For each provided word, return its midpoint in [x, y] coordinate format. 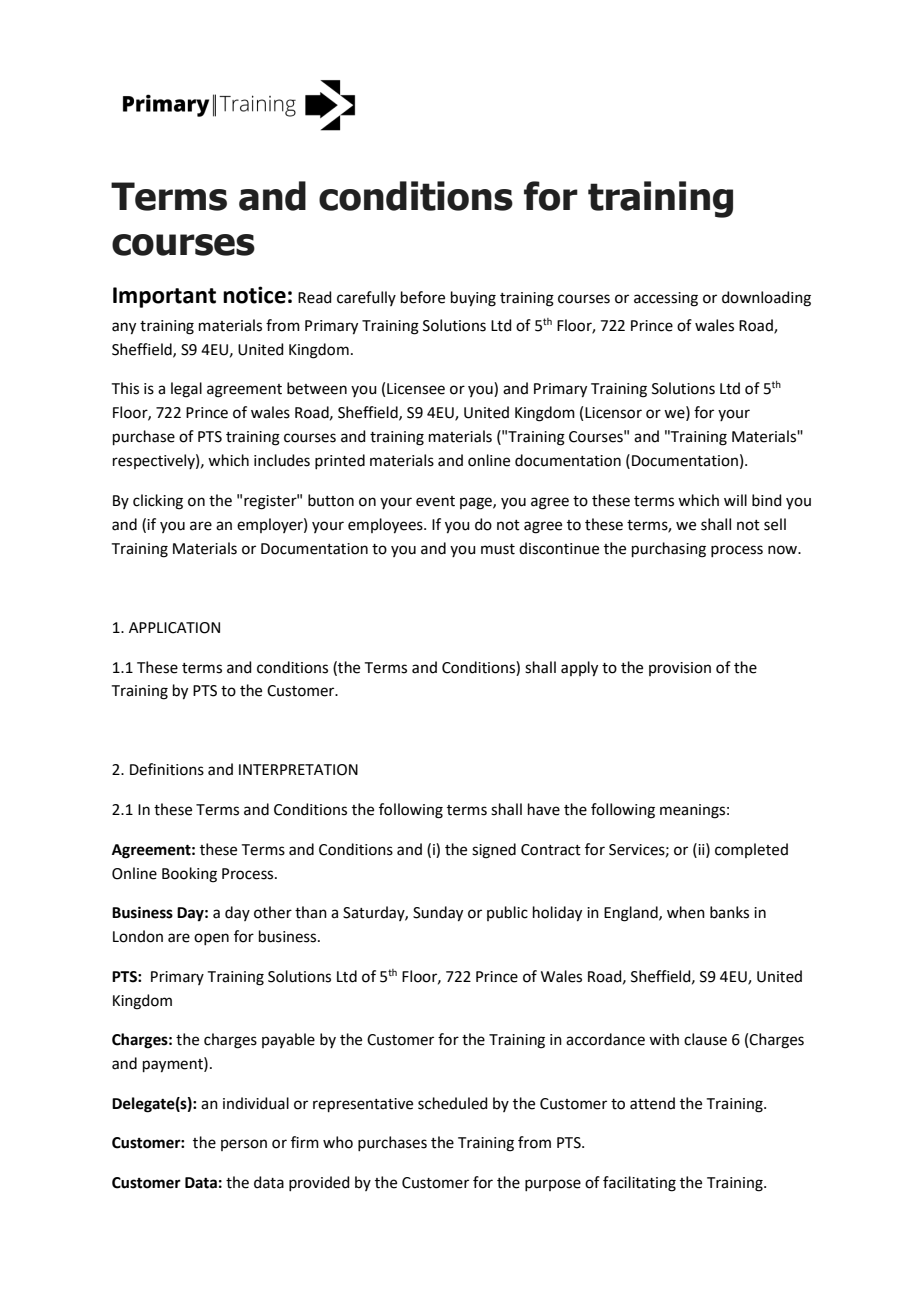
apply [579, 669]
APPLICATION [174, 628]
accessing [666, 299]
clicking [158, 502]
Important [164, 297]
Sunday [438, 914]
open [211, 939]
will [735, 500]
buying [473, 299]
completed [751, 850]
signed [494, 851]
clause [705, 1039]
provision [680, 669]
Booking [189, 875]
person [244, 1145]
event [435, 501]
